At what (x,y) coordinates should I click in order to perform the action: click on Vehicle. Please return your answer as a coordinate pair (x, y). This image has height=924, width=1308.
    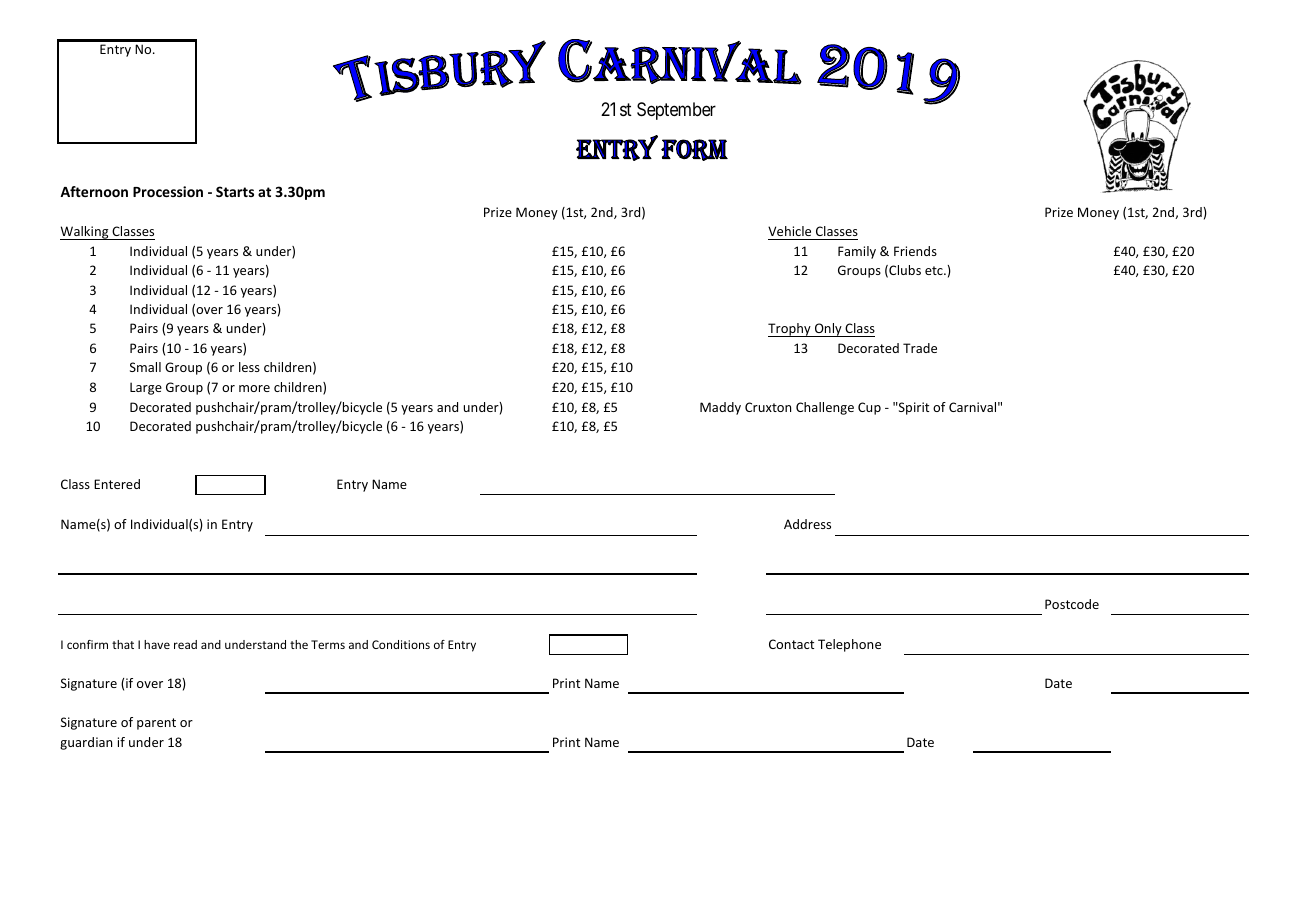
    Looking at the image, I should click on (791, 233).
